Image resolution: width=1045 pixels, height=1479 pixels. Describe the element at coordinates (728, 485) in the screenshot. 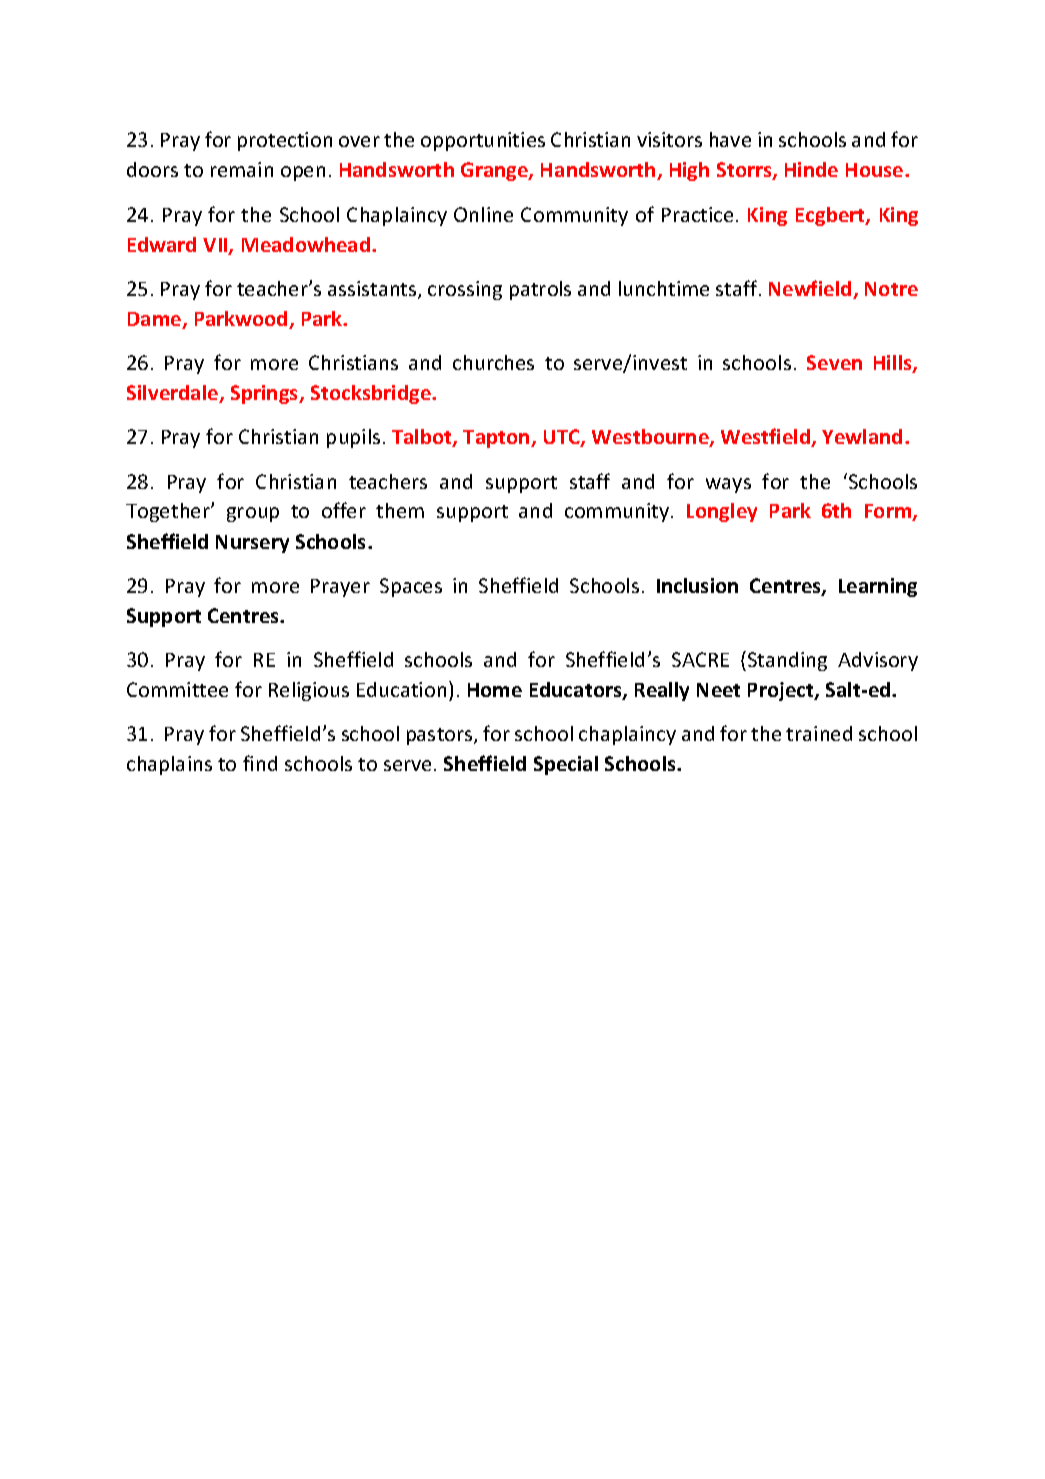

I see `ways` at that location.
